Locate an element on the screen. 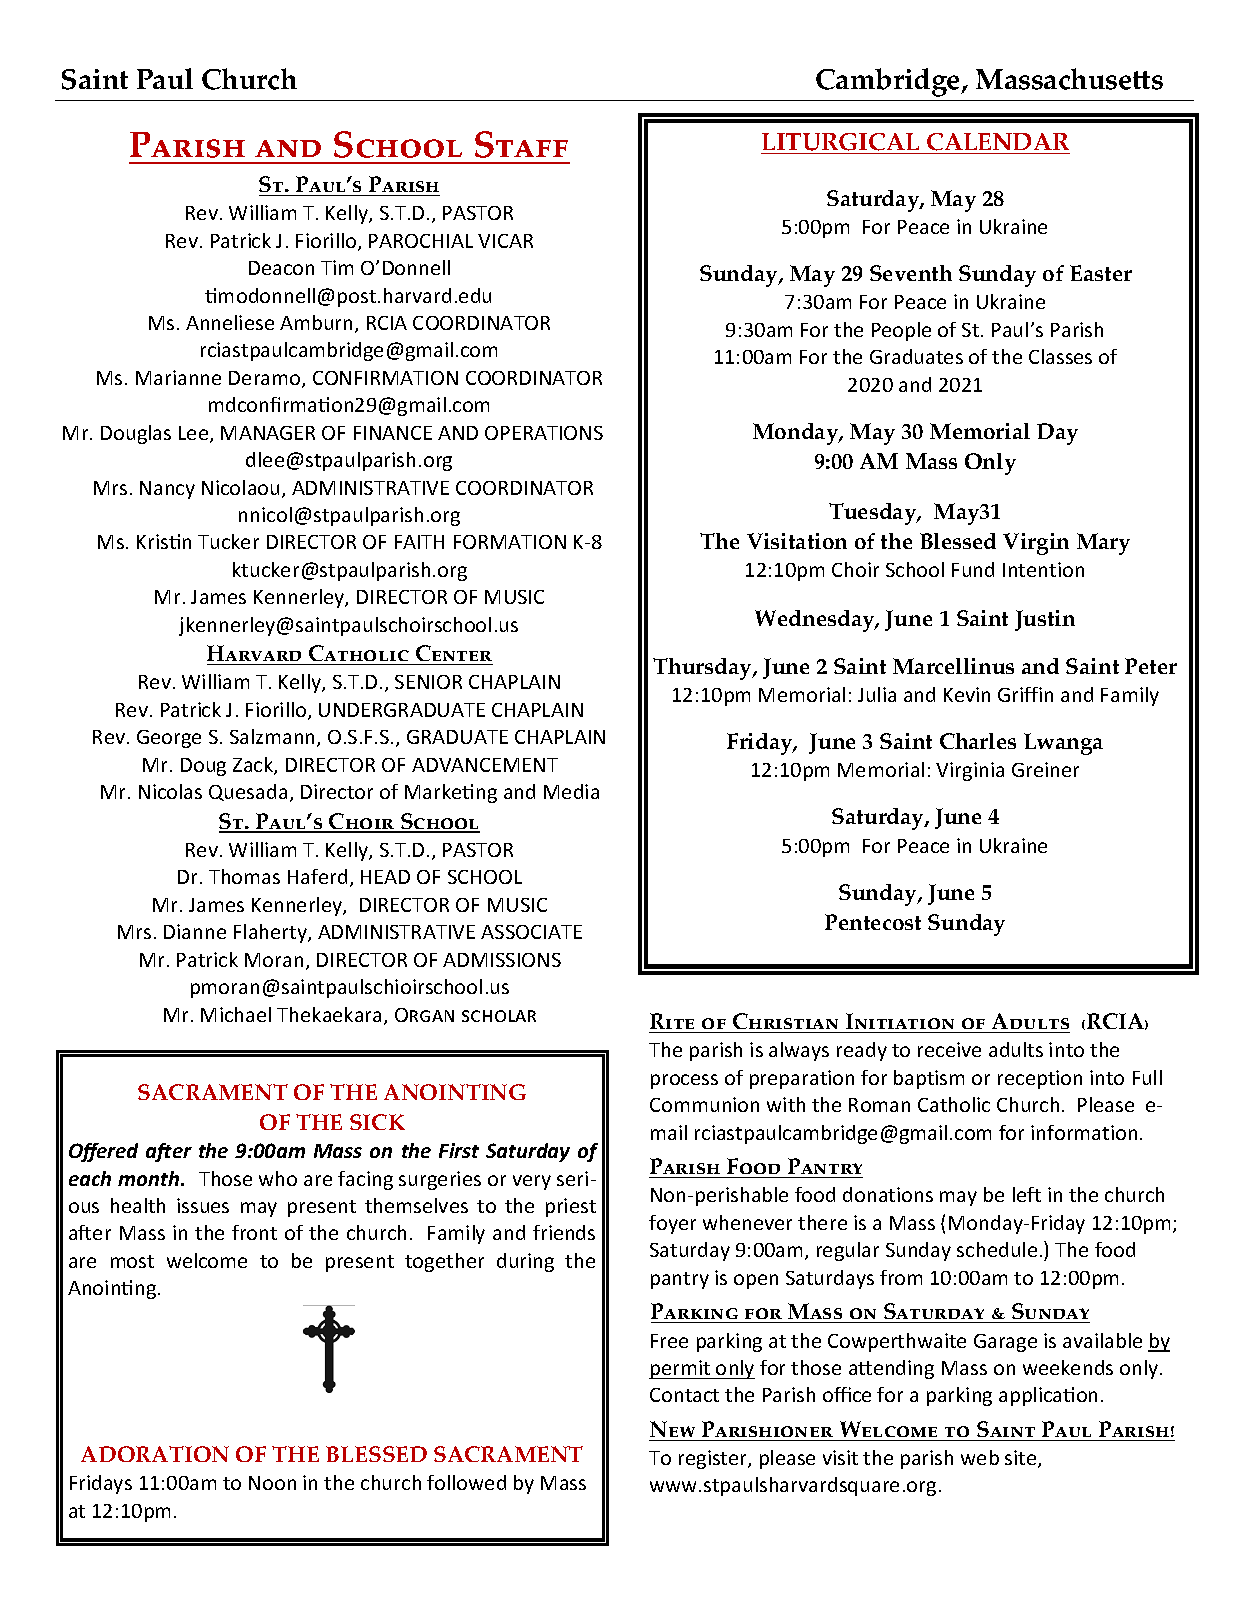 The image size is (1250, 1618). ADORATION is located at coordinates (155, 1454).
